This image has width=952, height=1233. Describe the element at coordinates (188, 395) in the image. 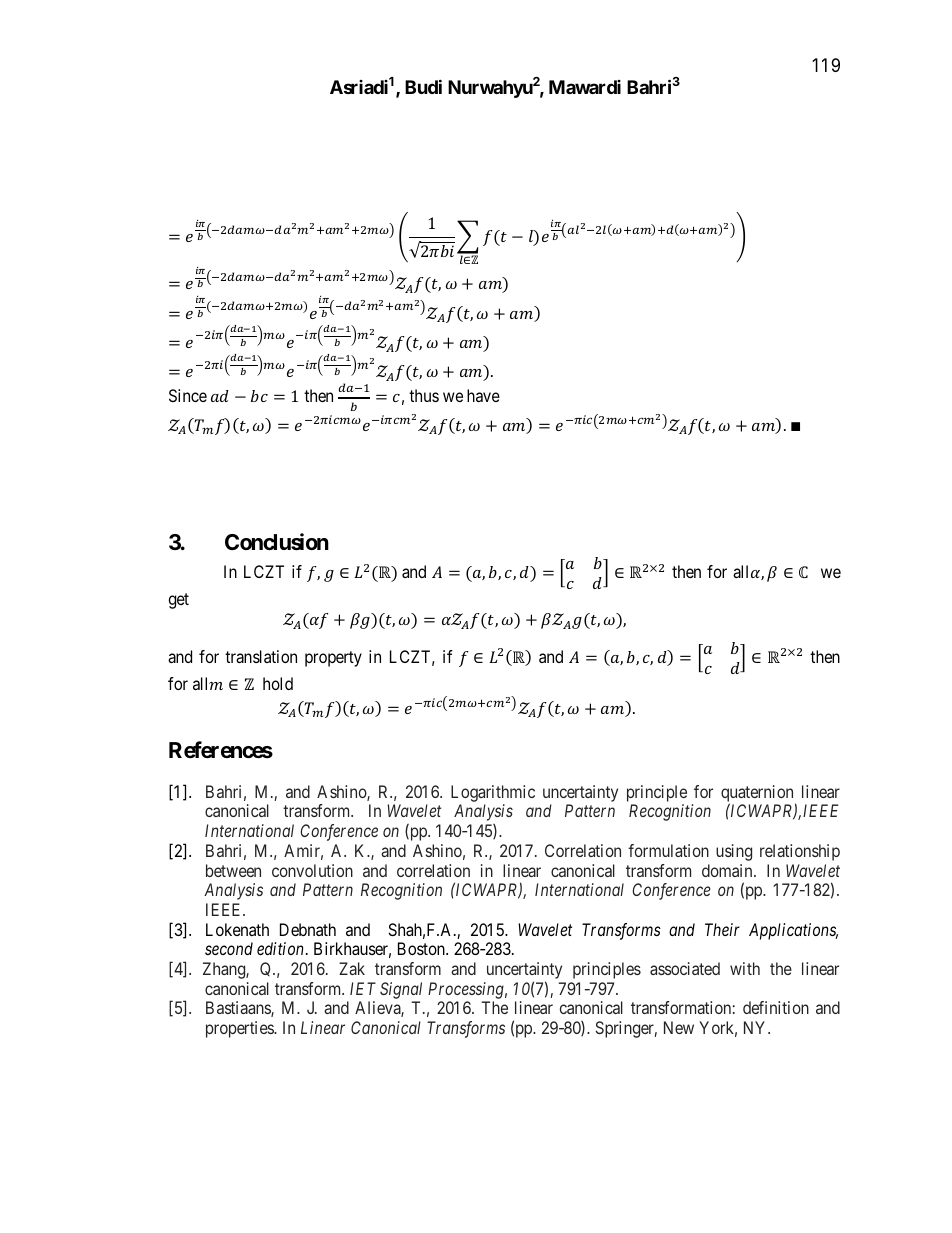

I see `Since` at that location.
